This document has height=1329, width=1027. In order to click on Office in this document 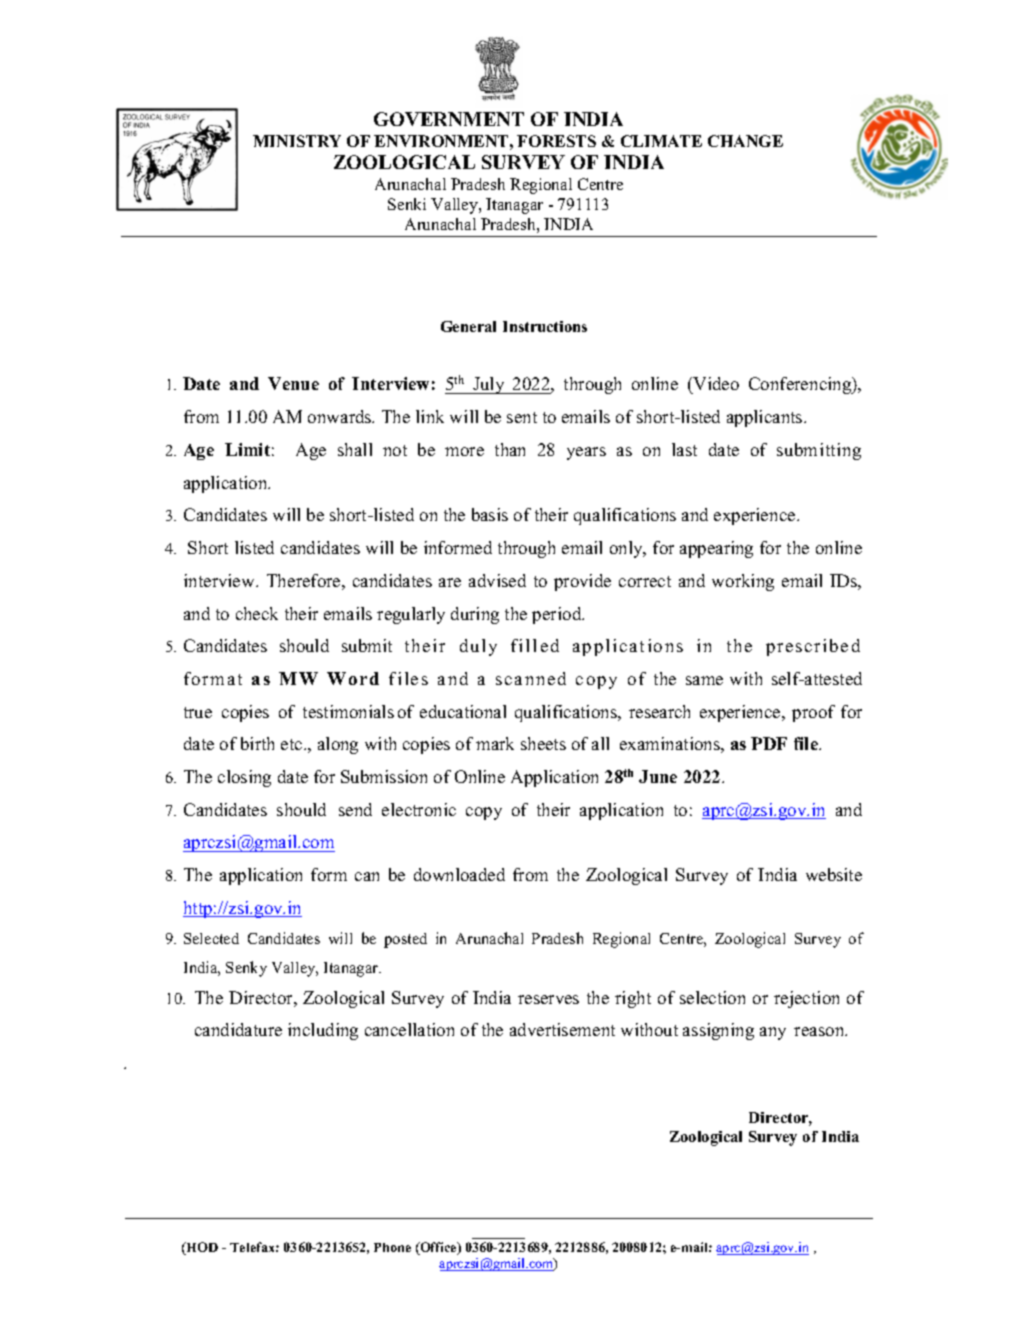, I will do `click(438, 1248)`.
